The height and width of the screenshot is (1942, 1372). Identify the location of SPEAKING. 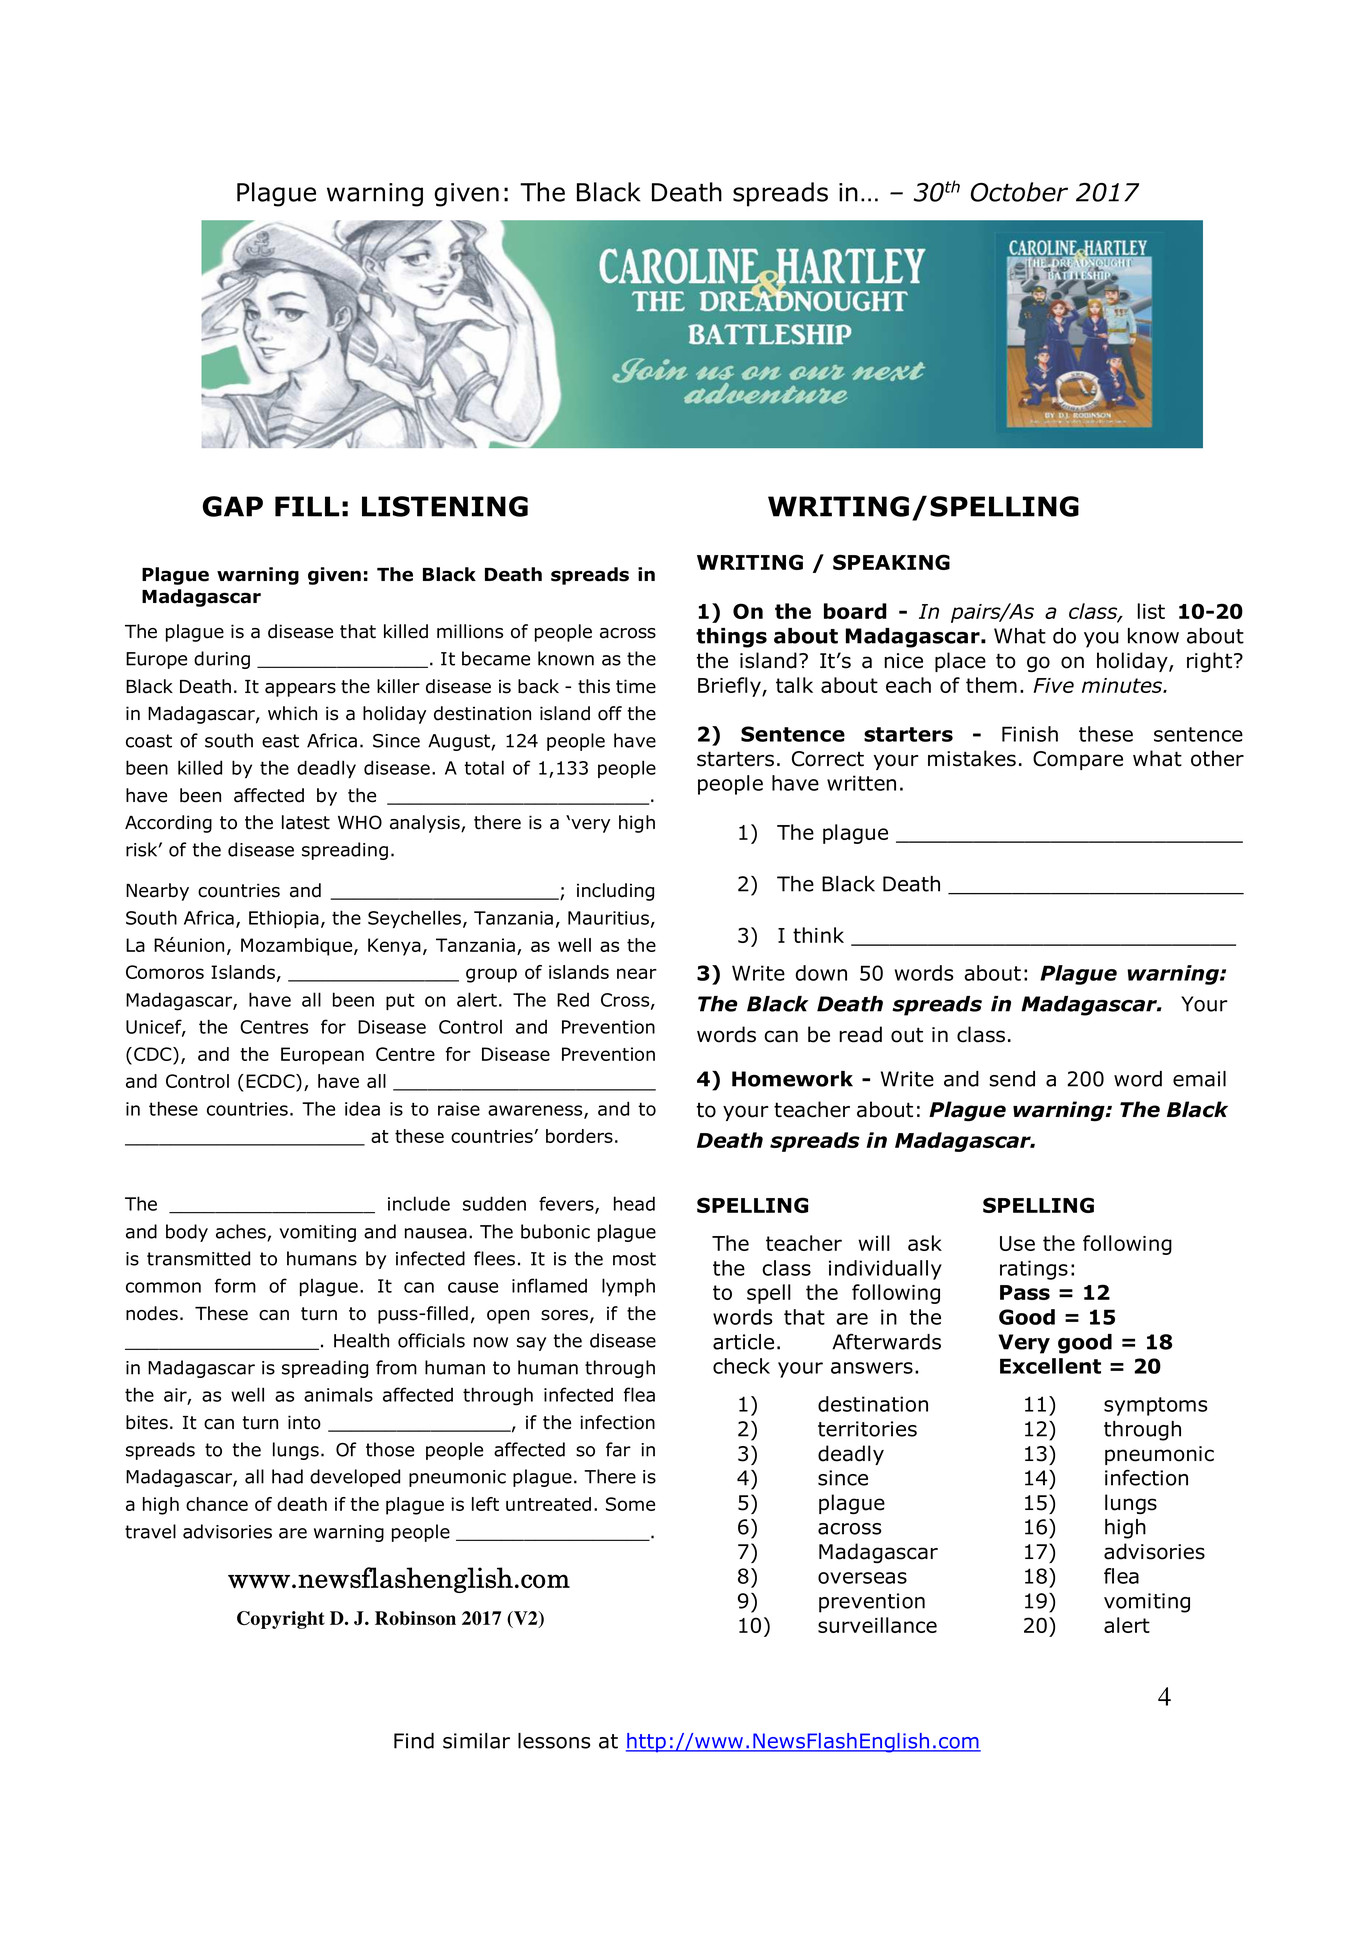
(891, 562).
